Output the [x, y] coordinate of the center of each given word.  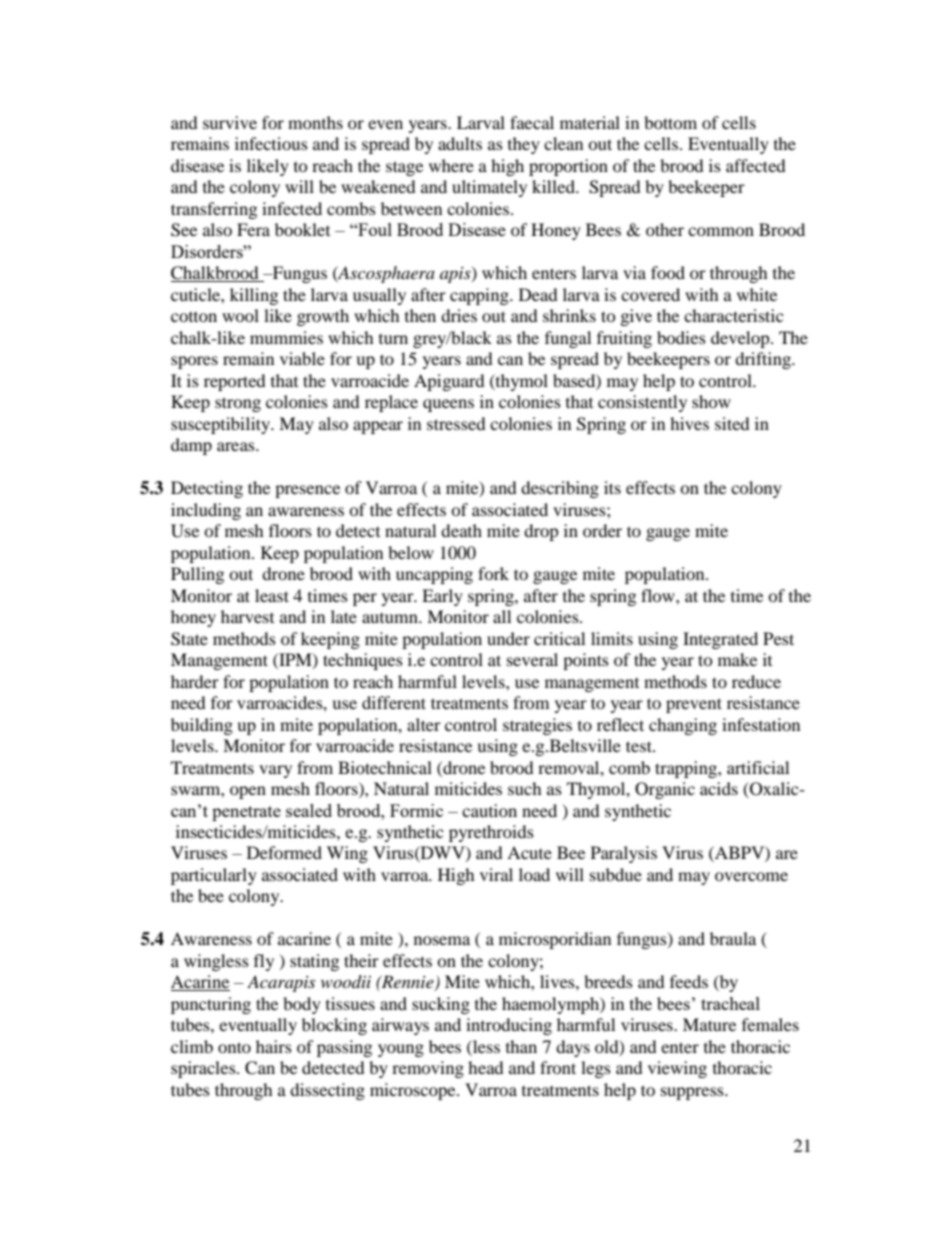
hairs [274, 1046]
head [486, 1067]
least [272, 595]
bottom [670, 122]
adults [460, 143]
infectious [271, 143]
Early [442, 597]
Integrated [720, 640]
